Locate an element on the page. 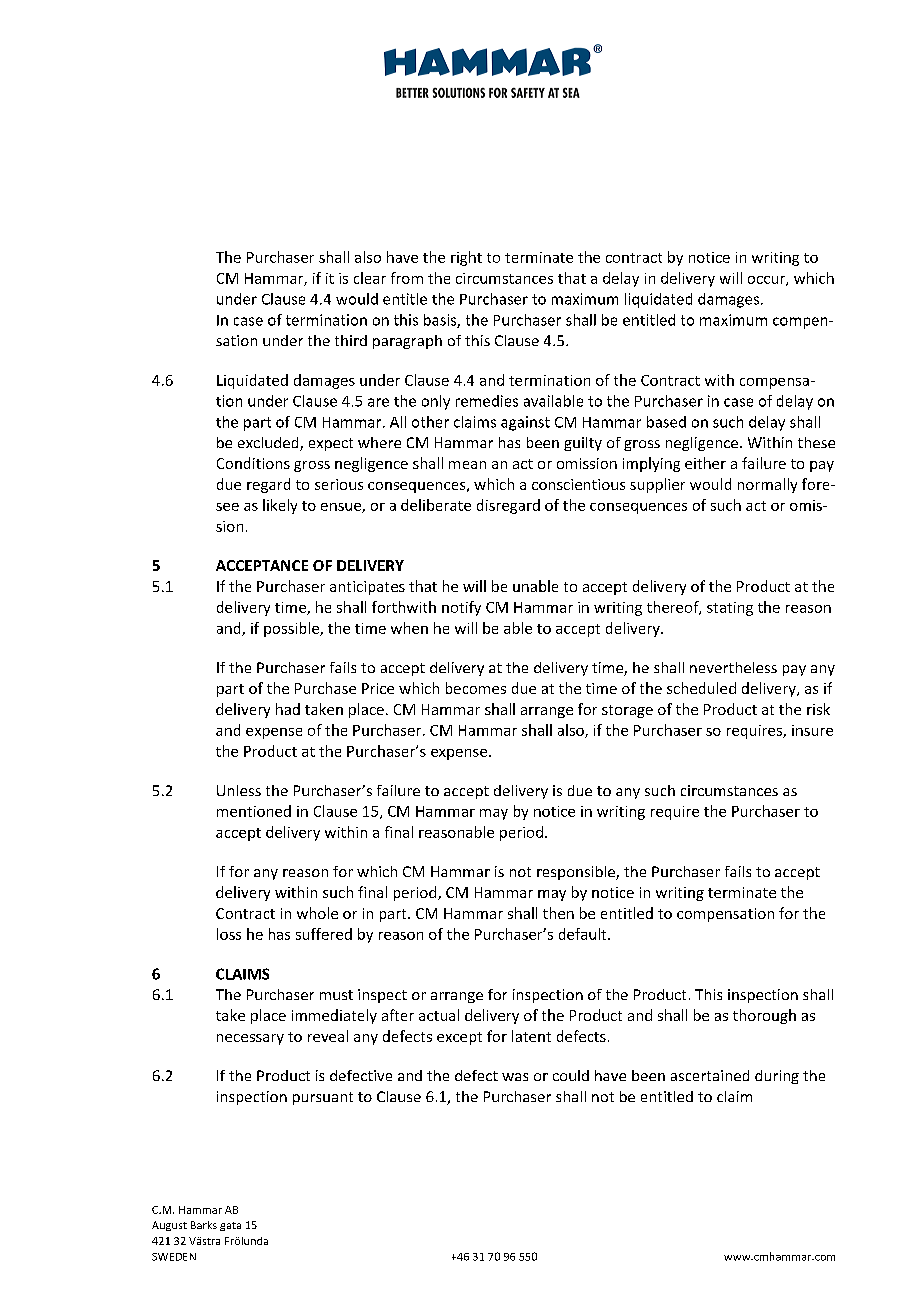 This image has height=1308, width=924. except is located at coordinates (459, 1038).
